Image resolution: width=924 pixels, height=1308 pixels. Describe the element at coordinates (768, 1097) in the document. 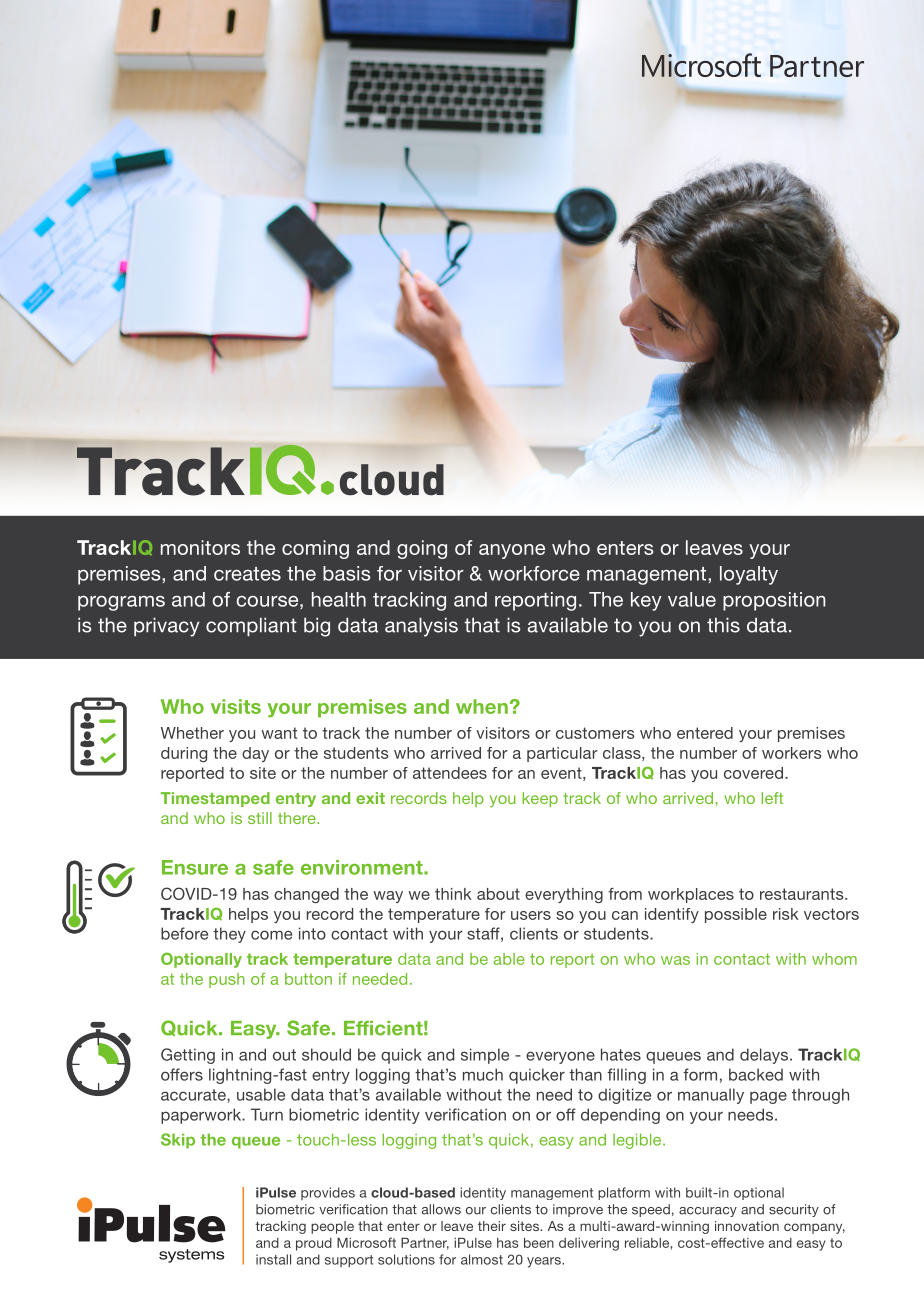

I see `page` at that location.
